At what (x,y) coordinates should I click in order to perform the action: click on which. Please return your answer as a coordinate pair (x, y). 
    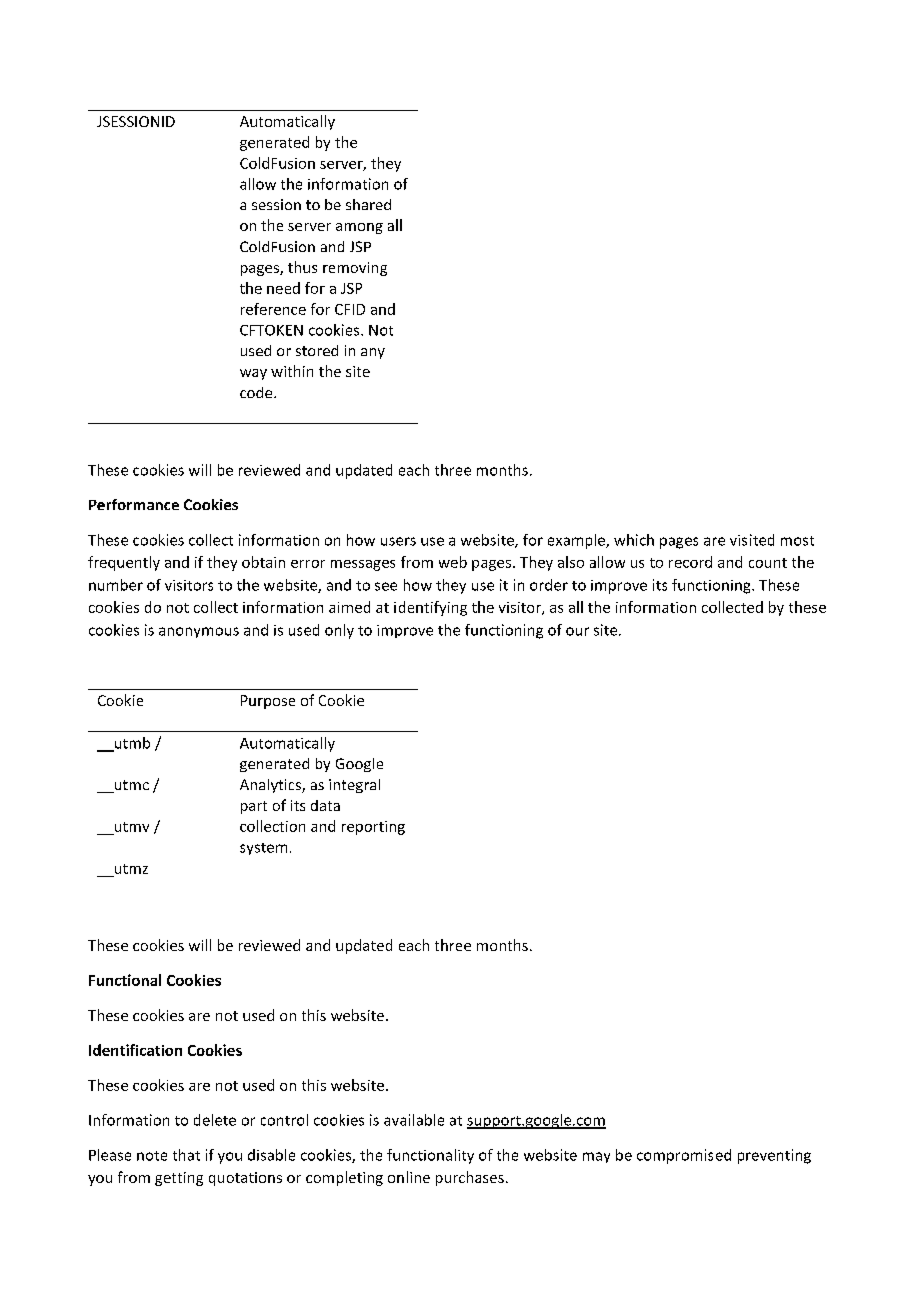
    Looking at the image, I should click on (634, 540).
